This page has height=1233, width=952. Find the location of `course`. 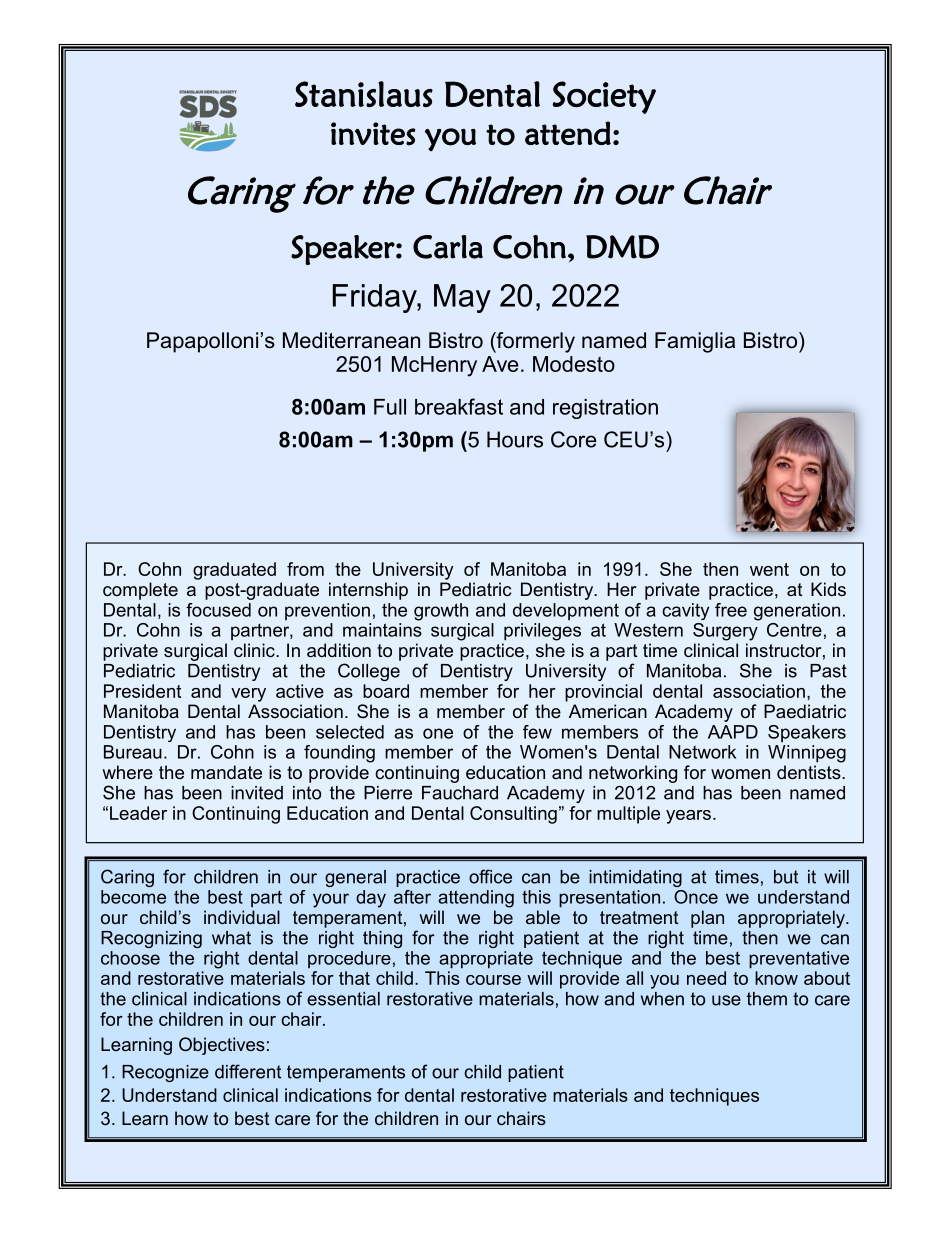

course is located at coordinates (493, 980).
